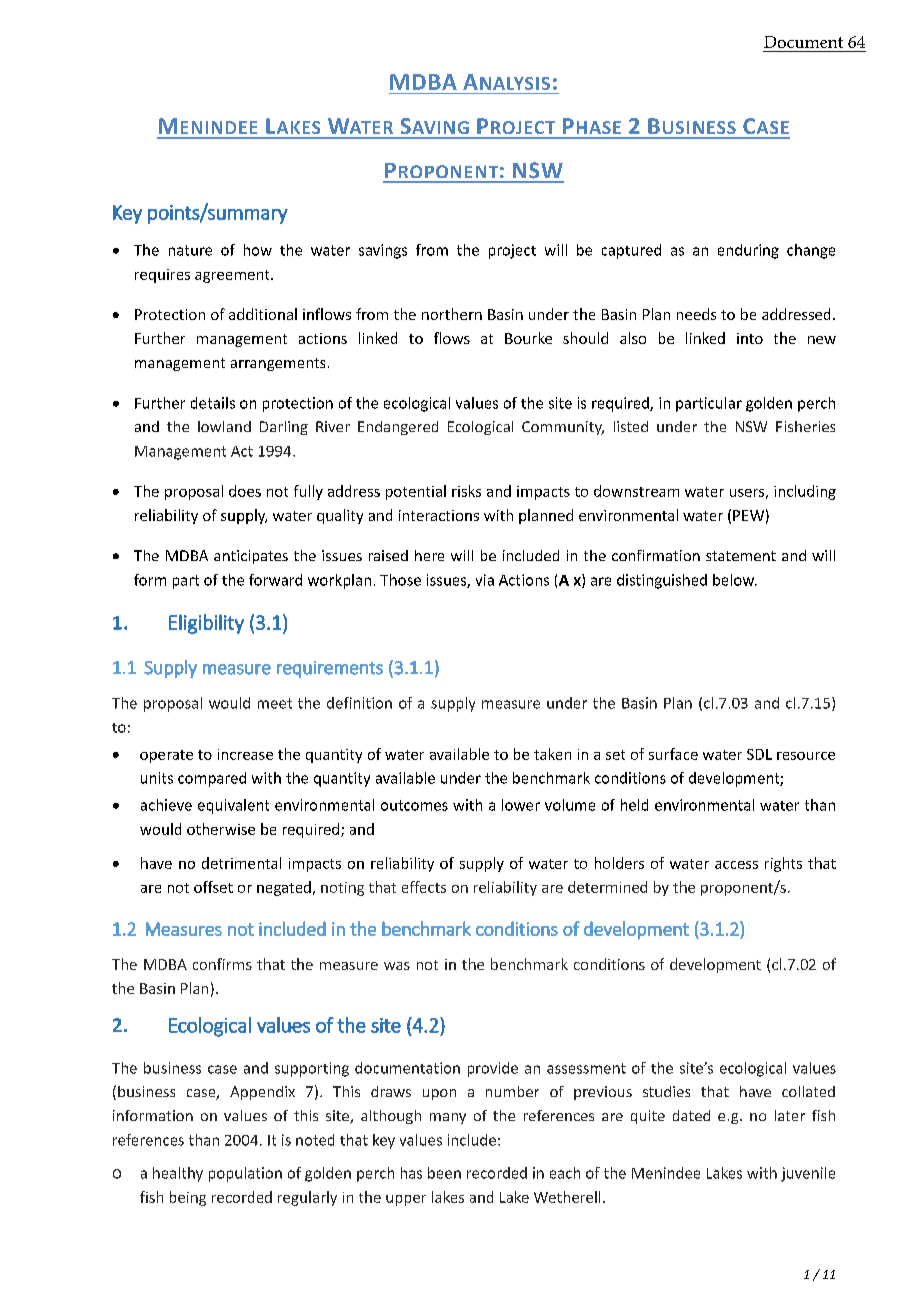 This screenshot has height=1308, width=924. What do you see at coordinates (444, 1173) in the screenshot?
I see `been` at bounding box center [444, 1173].
